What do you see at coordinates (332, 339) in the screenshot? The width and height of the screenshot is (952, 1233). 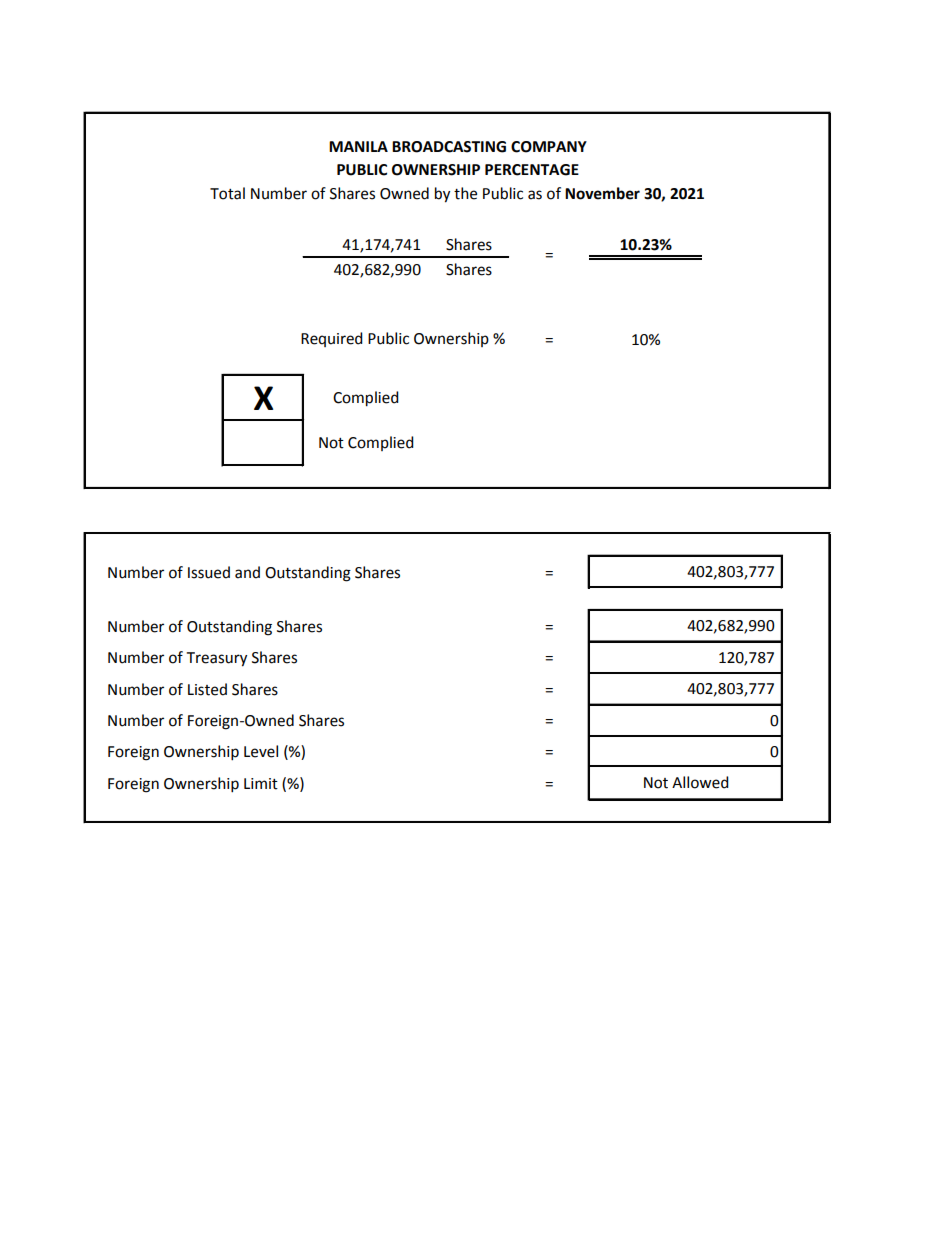 I see `Required` at bounding box center [332, 339].
